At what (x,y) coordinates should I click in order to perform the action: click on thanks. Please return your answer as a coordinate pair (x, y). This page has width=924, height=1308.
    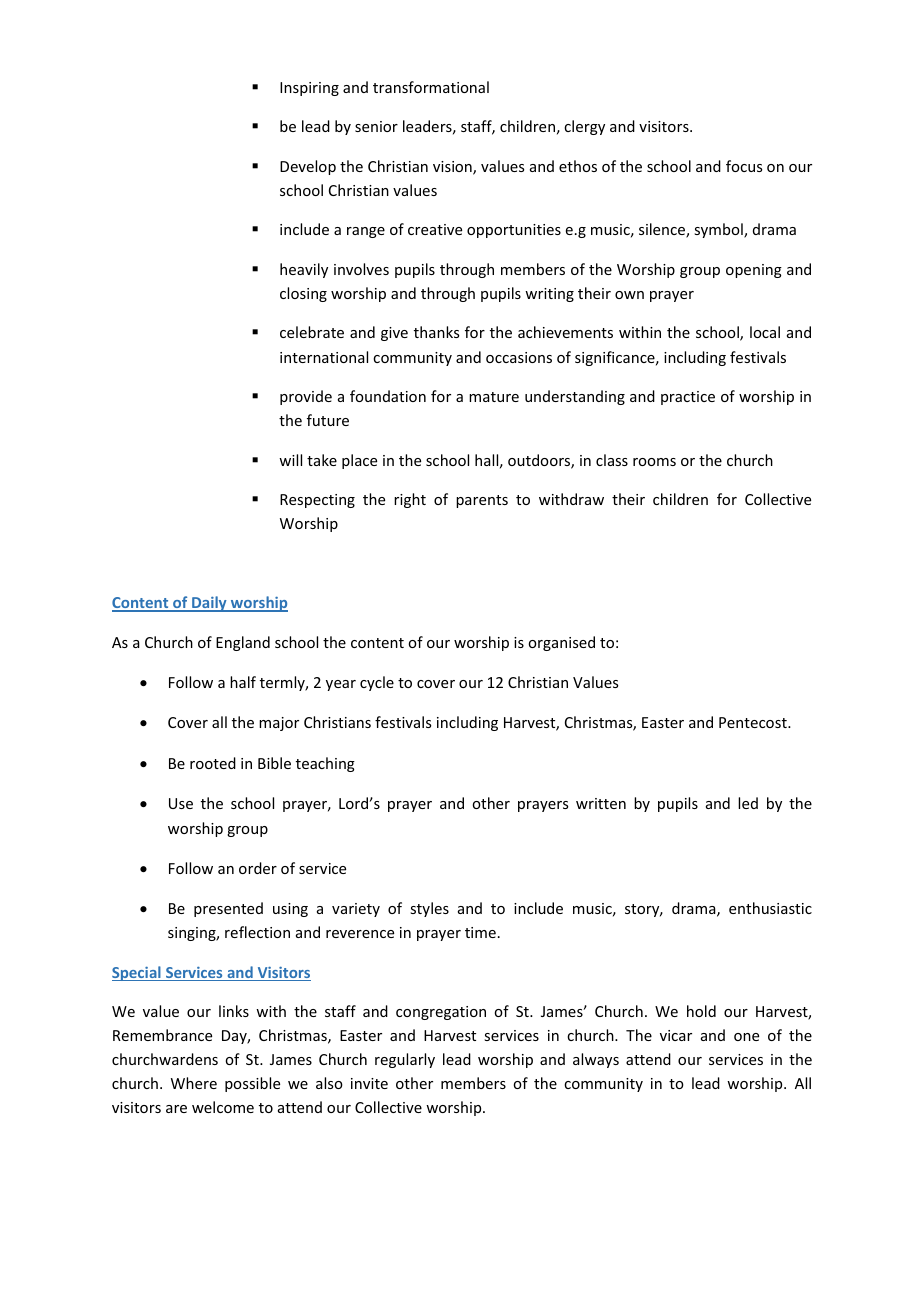
    Looking at the image, I should click on (436, 332).
